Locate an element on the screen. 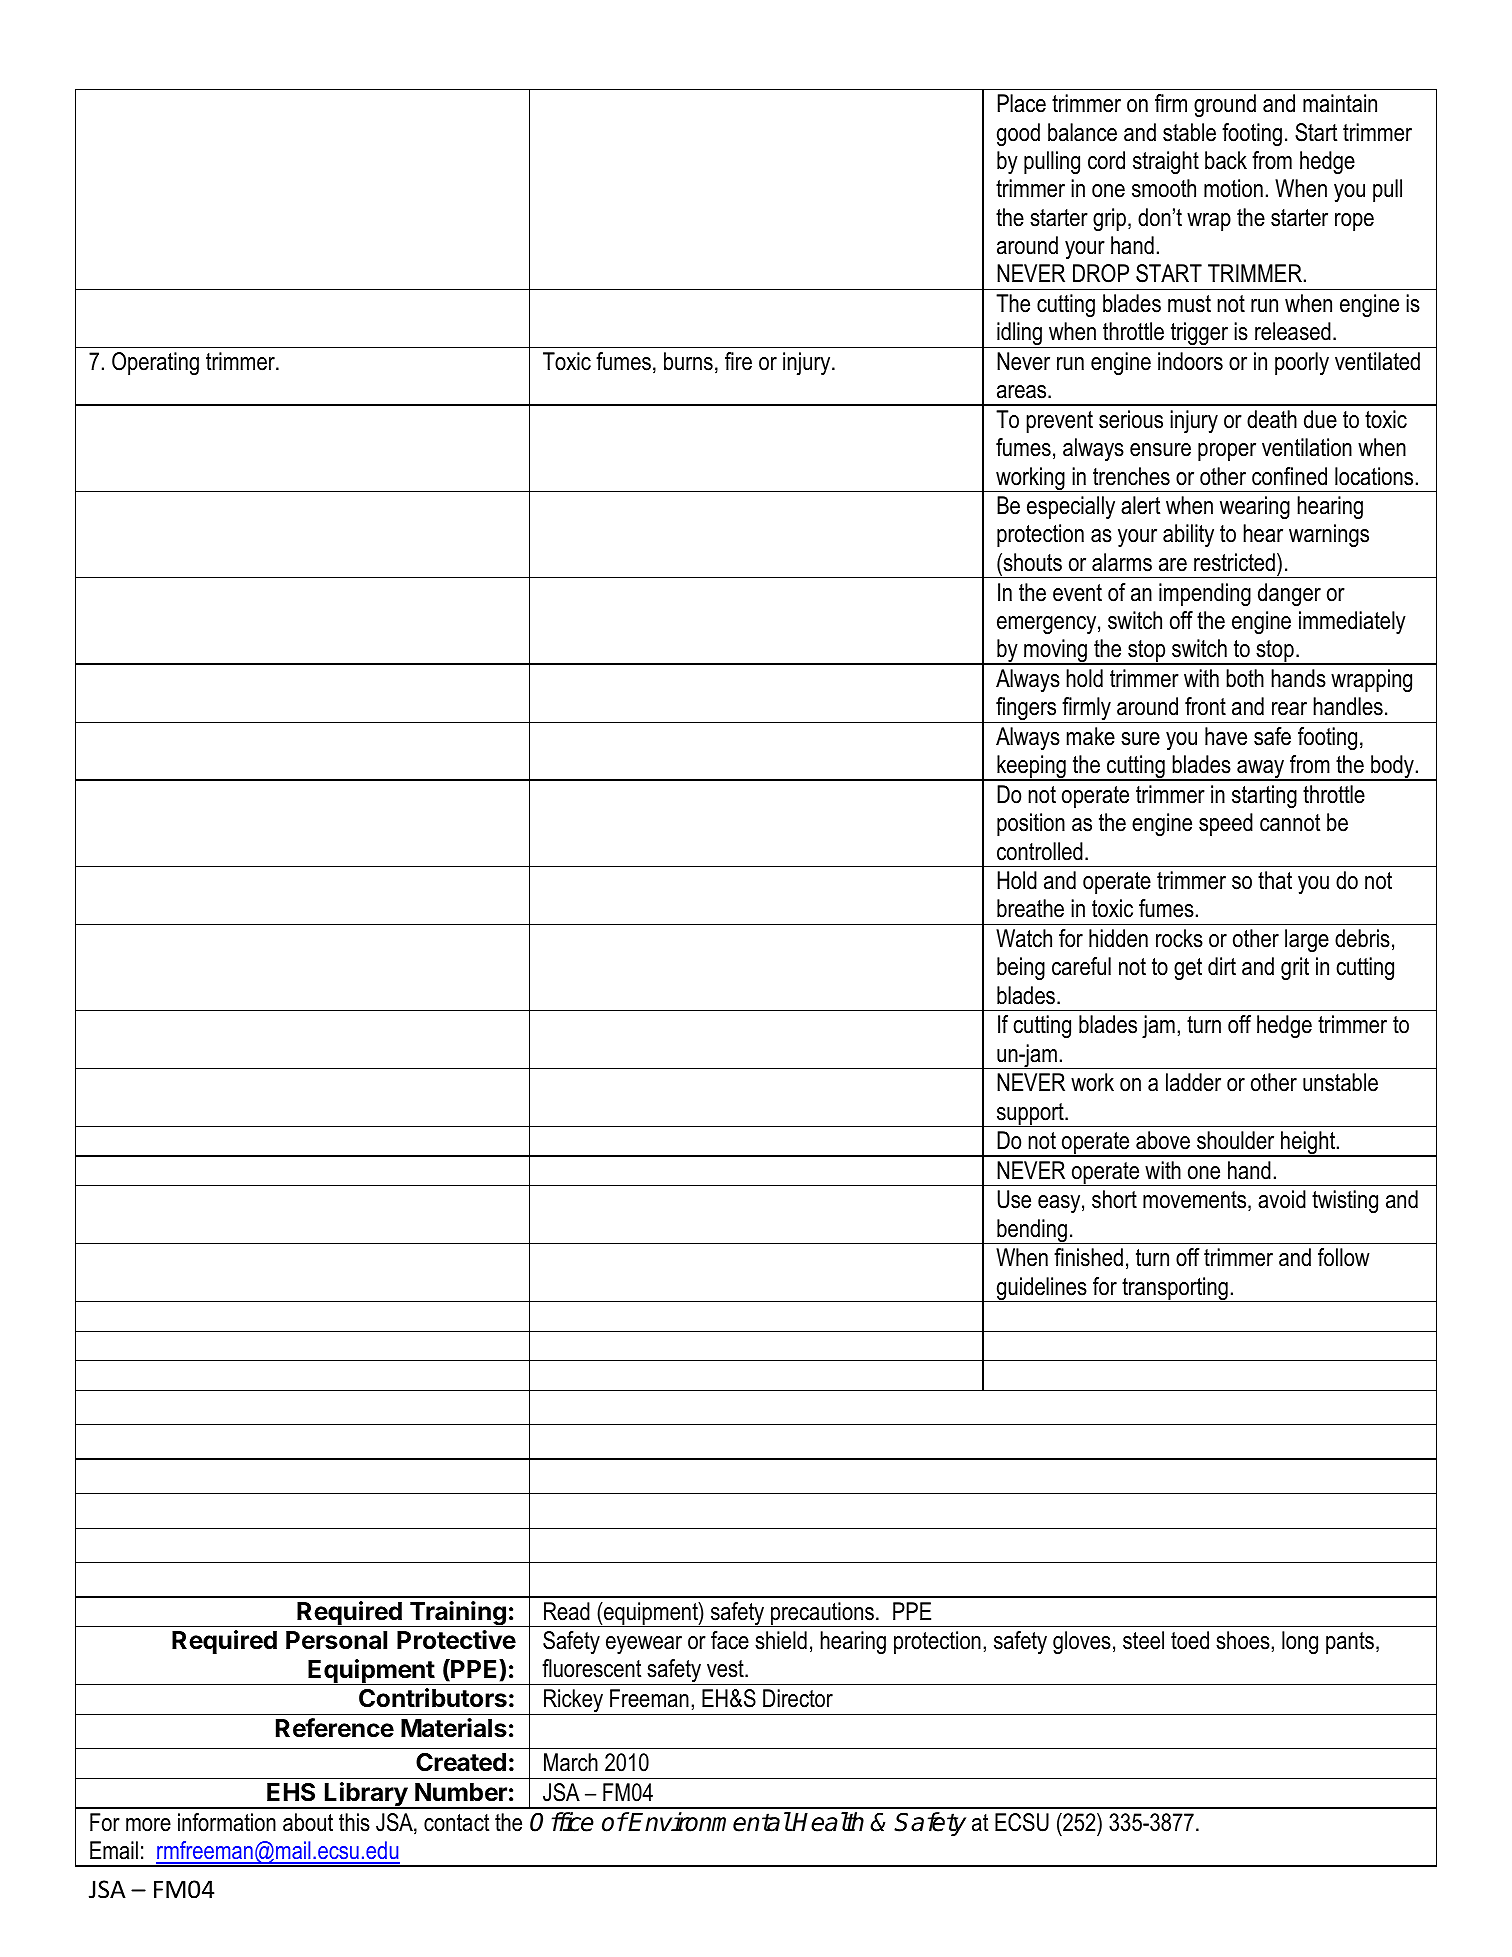 This screenshot has width=1512, height=1957. Training is located at coordinates (458, 1614).
